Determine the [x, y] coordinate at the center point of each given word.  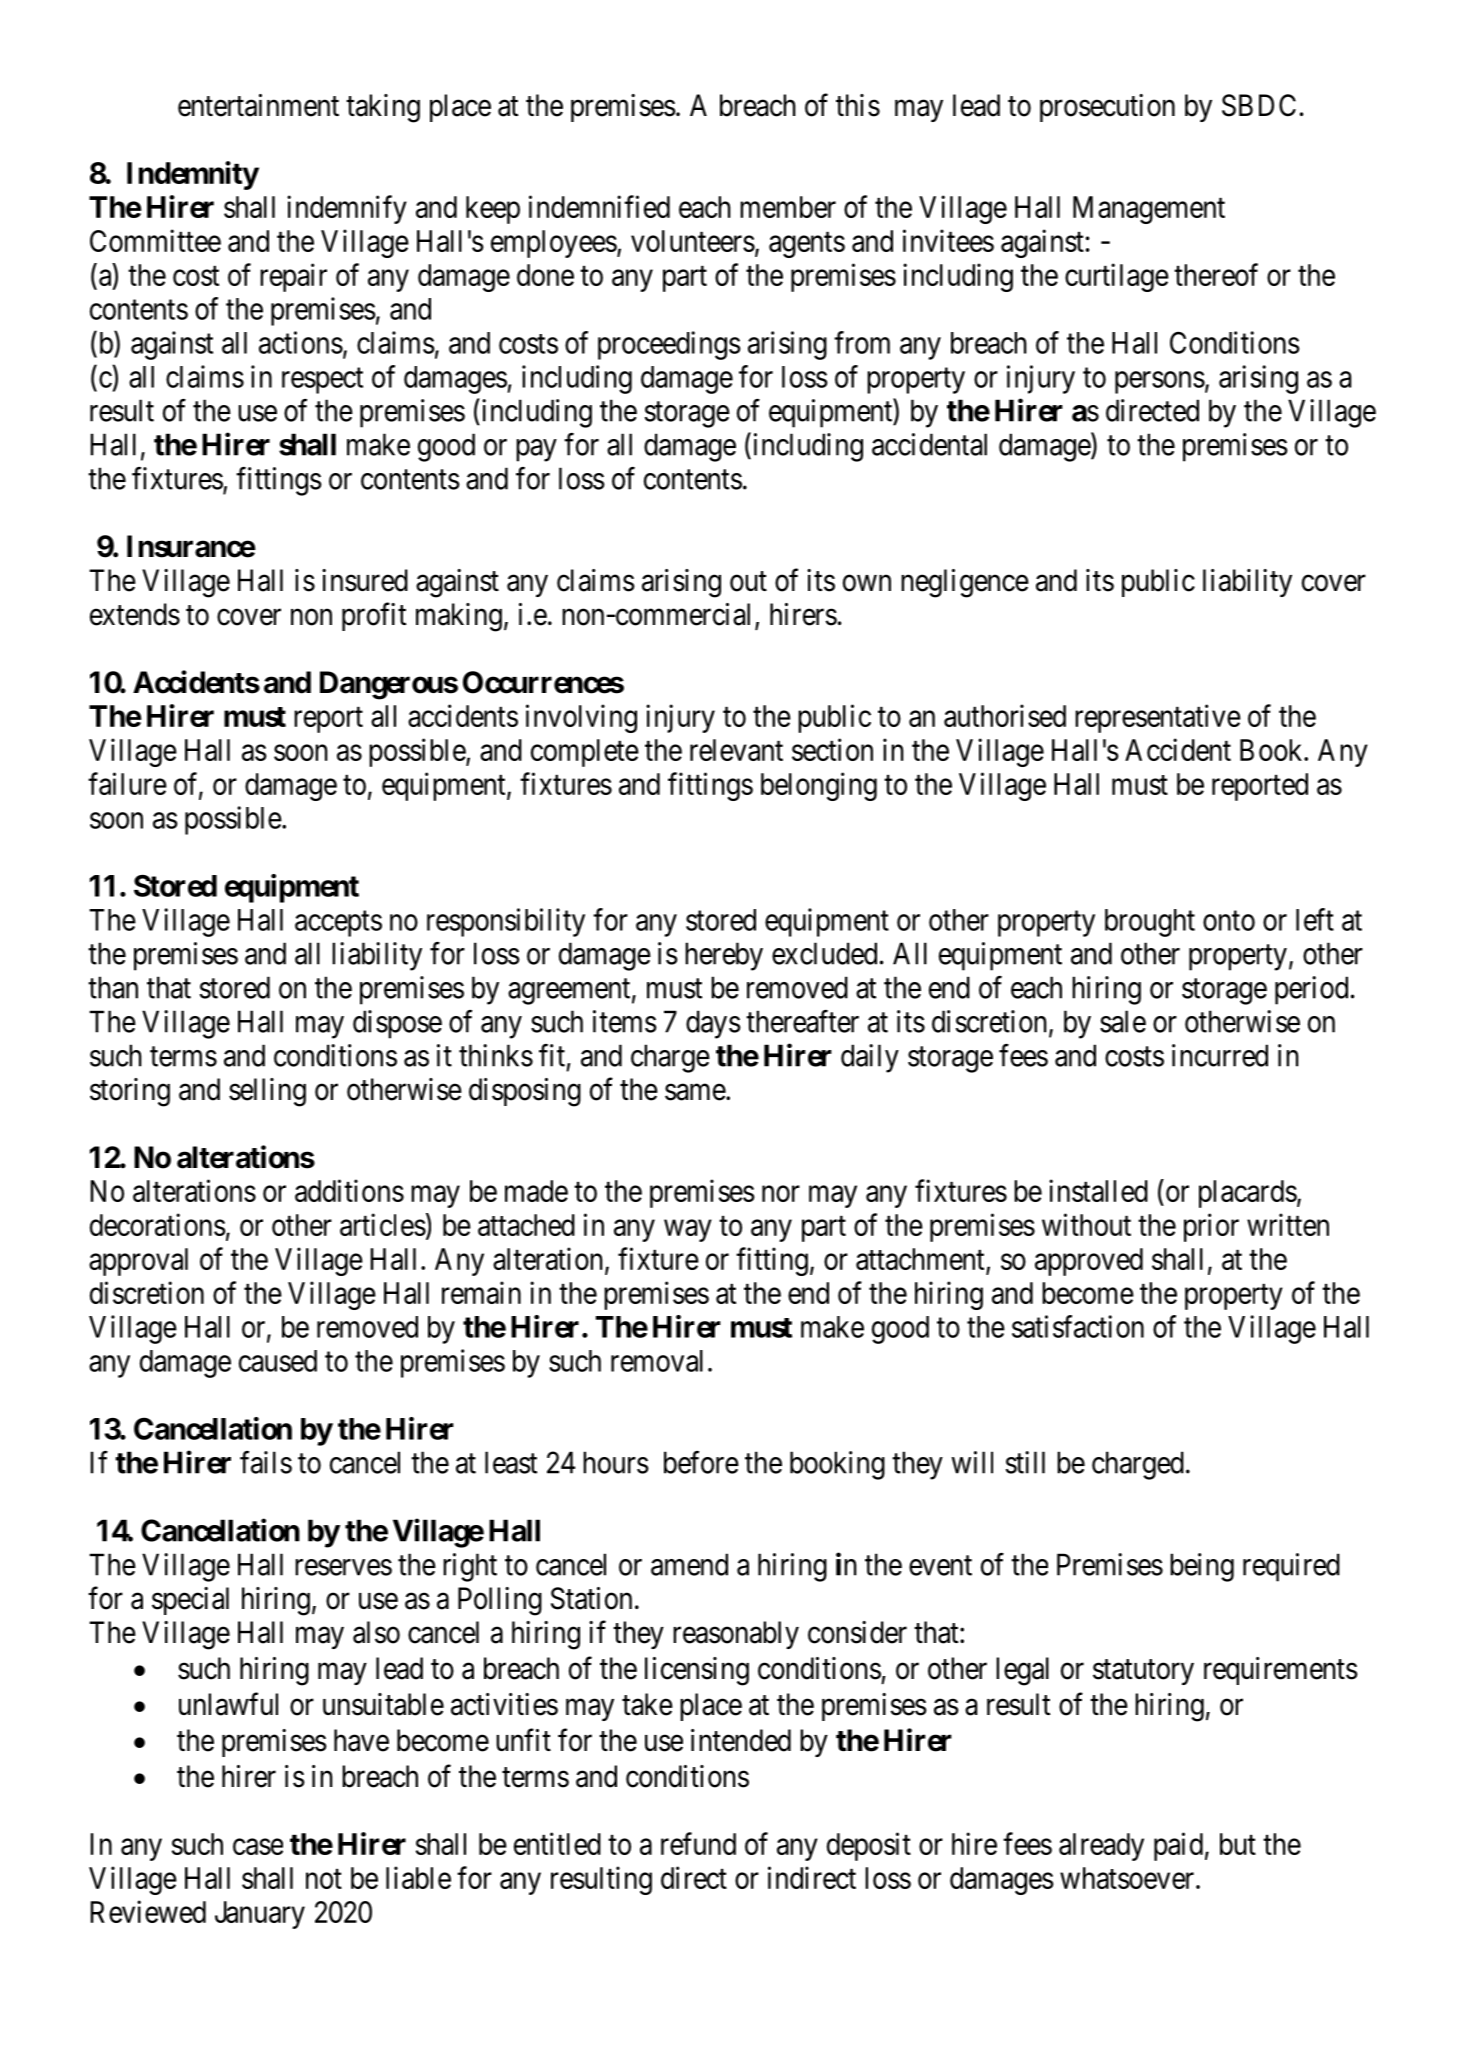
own [867, 583]
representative [1158, 718]
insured [365, 580]
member [788, 207]
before [701, 1462]
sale [1123, 1021]
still [1025, 1462]
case [258, 1847]
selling [267, 1092]
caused [278, 1361]
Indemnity [193, 175]
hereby [724, 956]
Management [1149, 210]
